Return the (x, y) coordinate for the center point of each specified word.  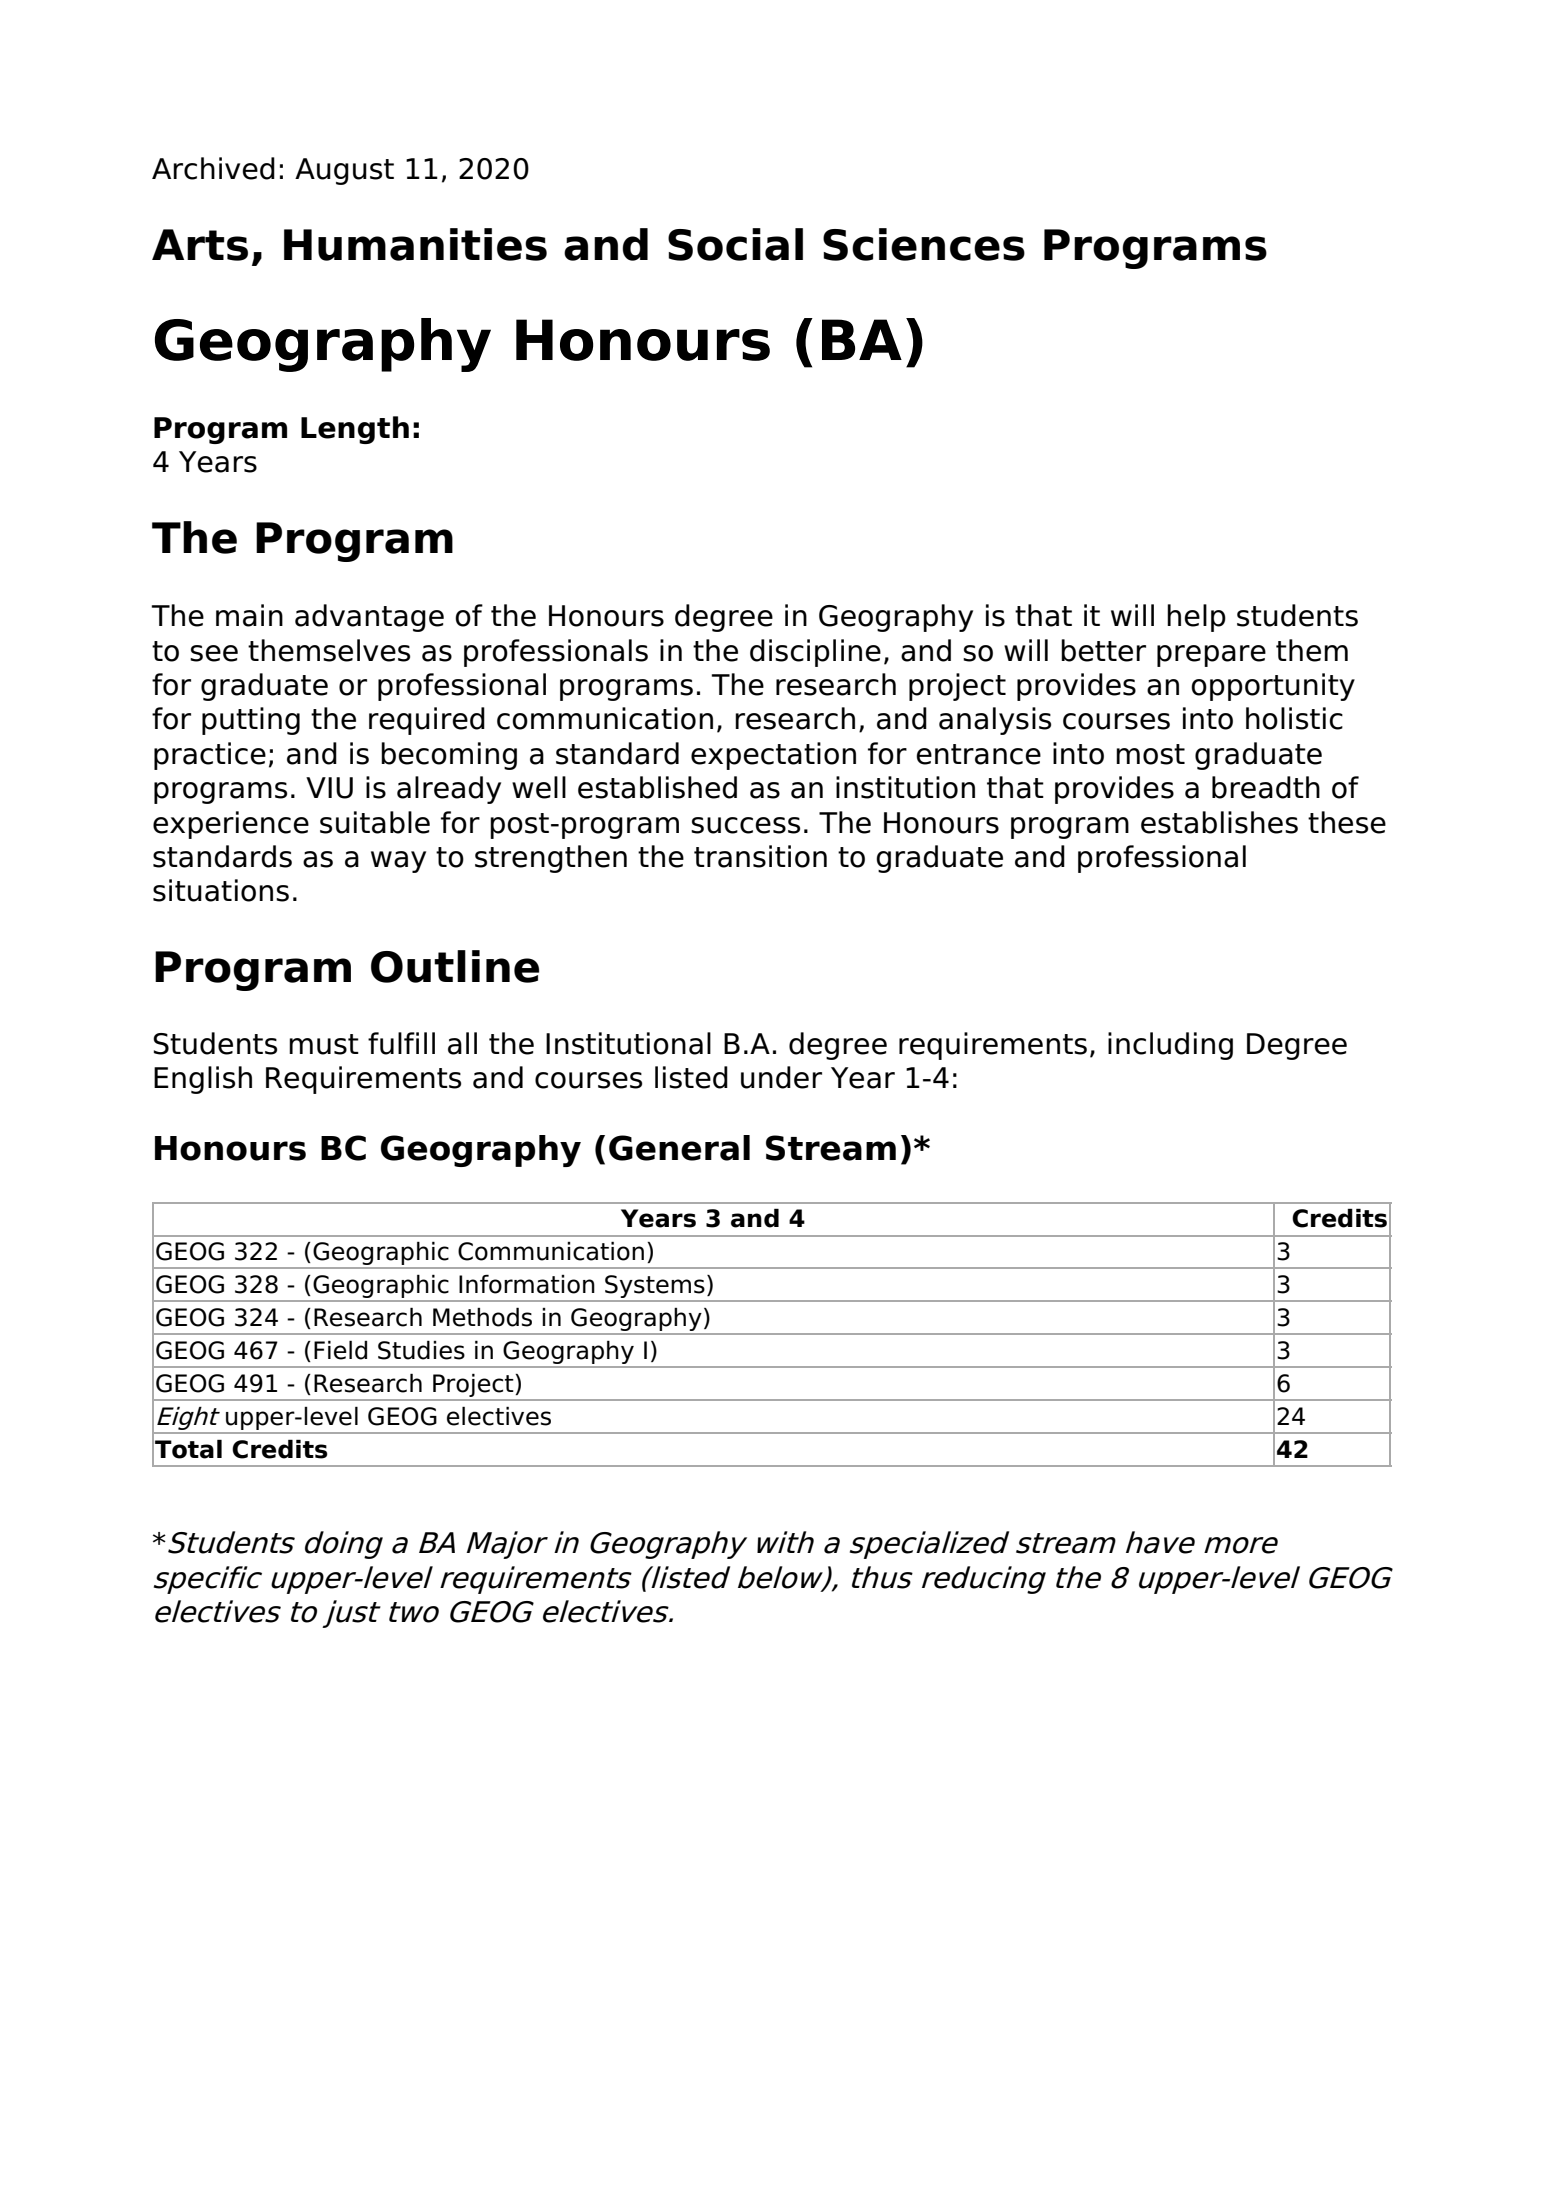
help (1196, 618)
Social (735, 244)
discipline (815, 653)
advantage (369, 618)
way (398, 862)
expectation (773, 756)
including (1170, 1046)
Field (340, 1350)
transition (760, 856)
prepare (1211, 656)
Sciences (924, 244)
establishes (1219, 822)
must (324, 1044)
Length (355, 430)
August (344, 171)
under (781, 1077)
